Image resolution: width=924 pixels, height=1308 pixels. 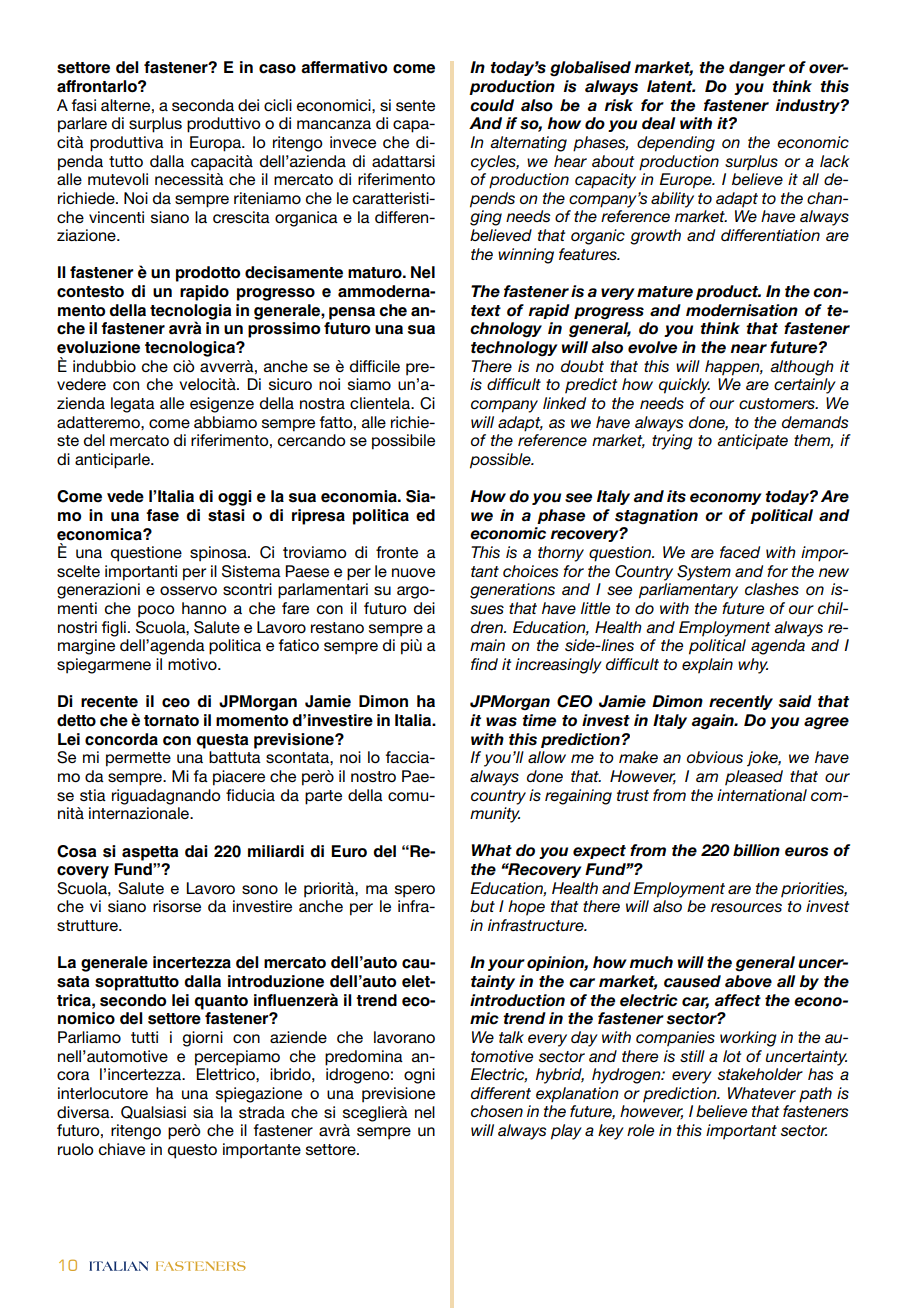 What do you see at coordinates (501, 461) in the image?
I see `possible` at bounding box center [501, 461].
